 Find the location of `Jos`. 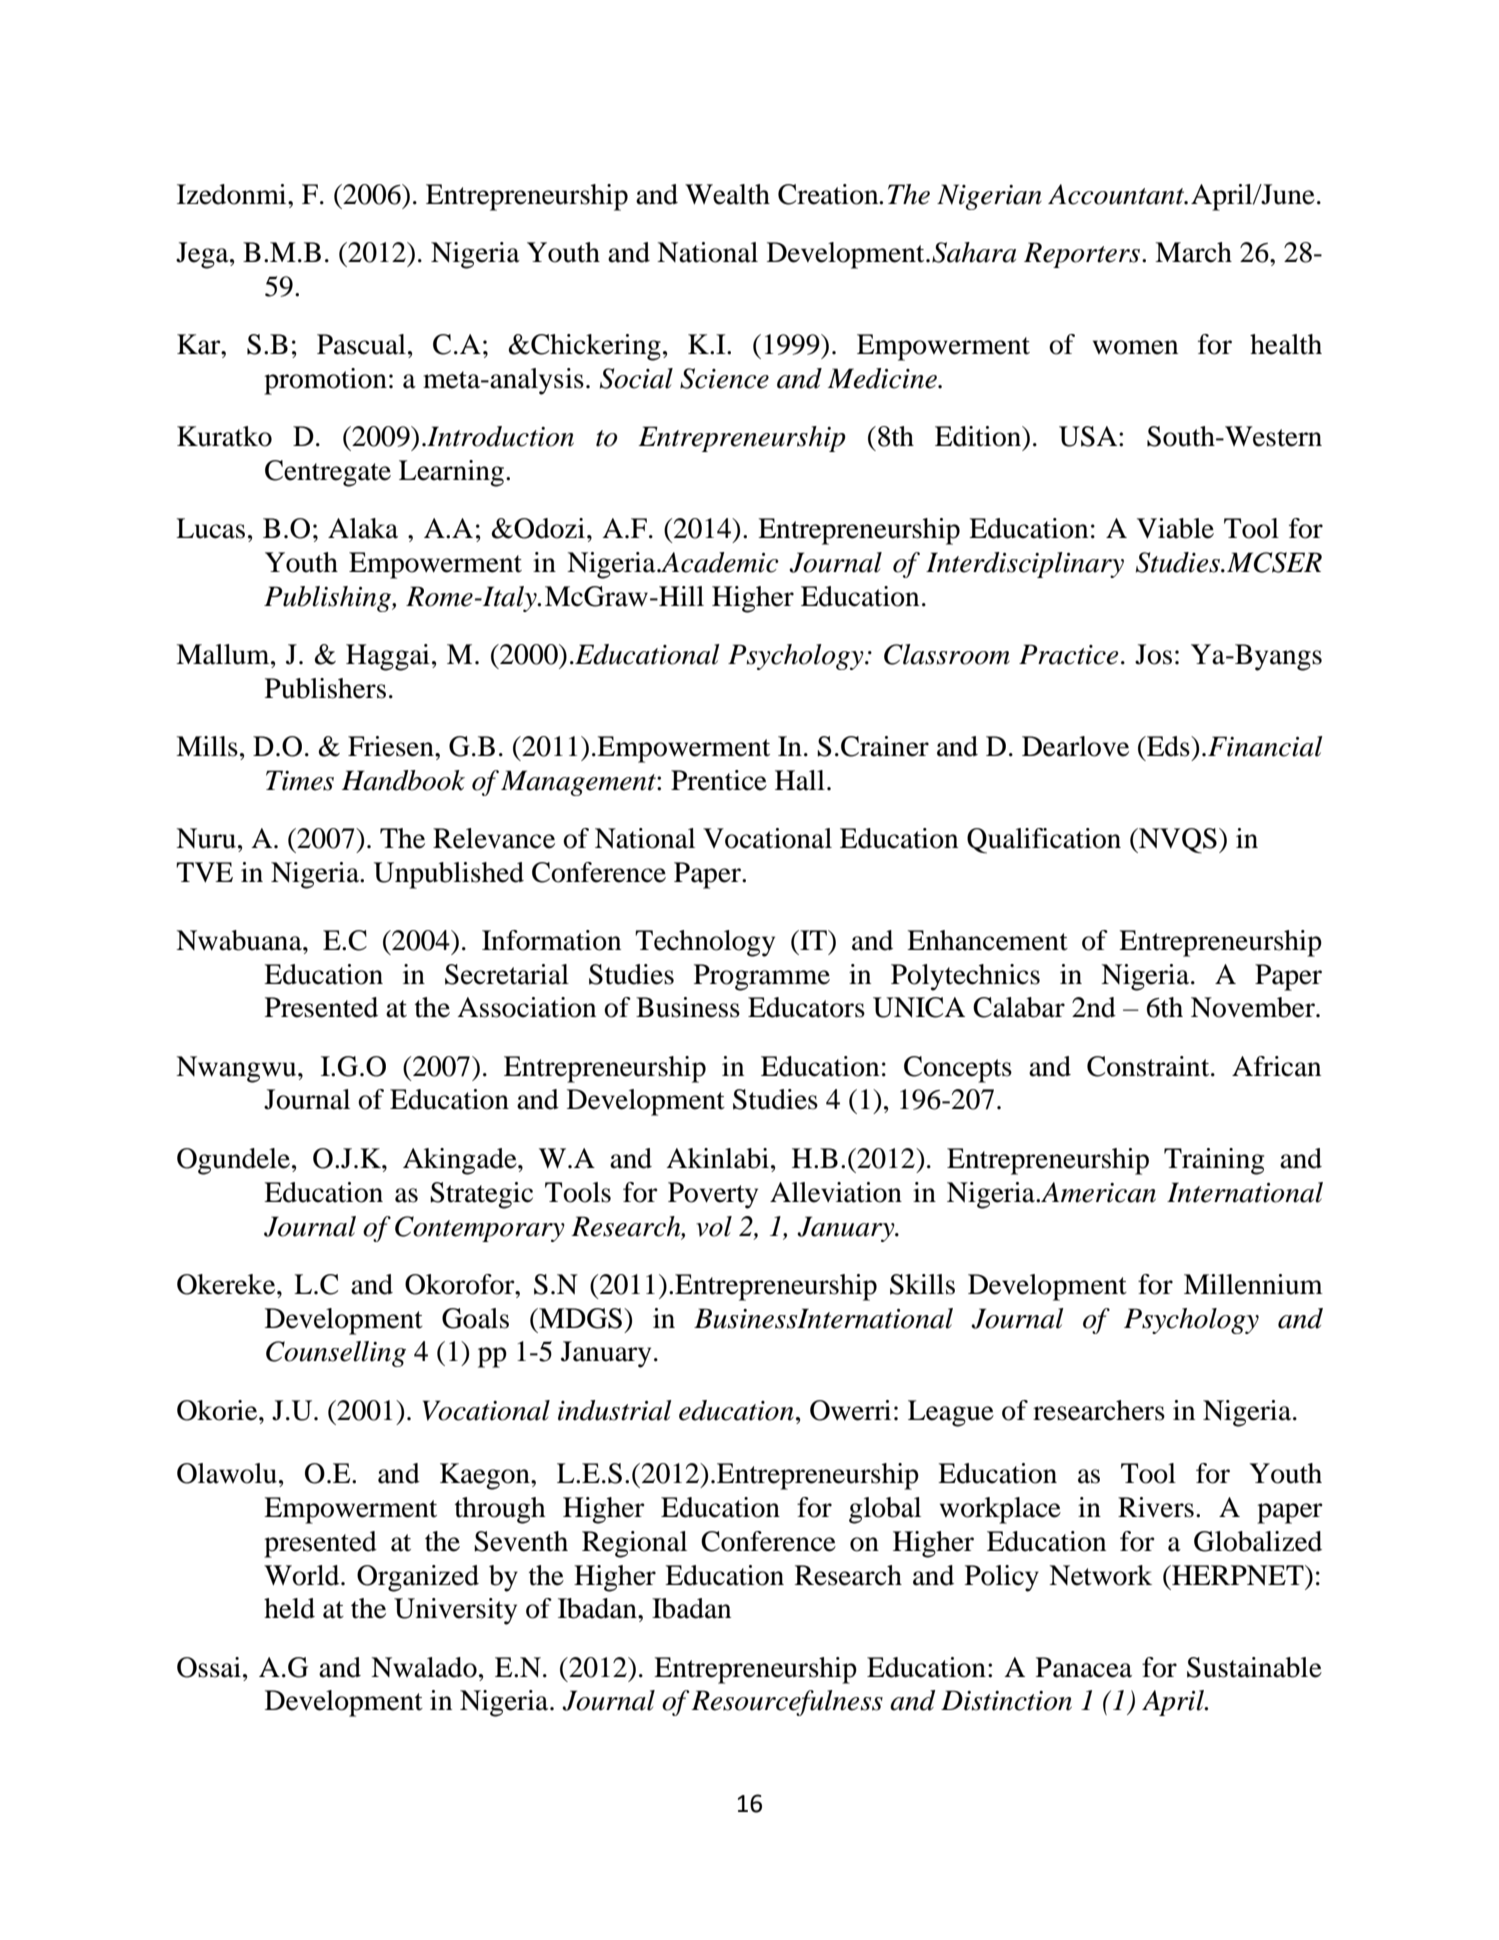

Jos is located at coordinates (1153, 654).
